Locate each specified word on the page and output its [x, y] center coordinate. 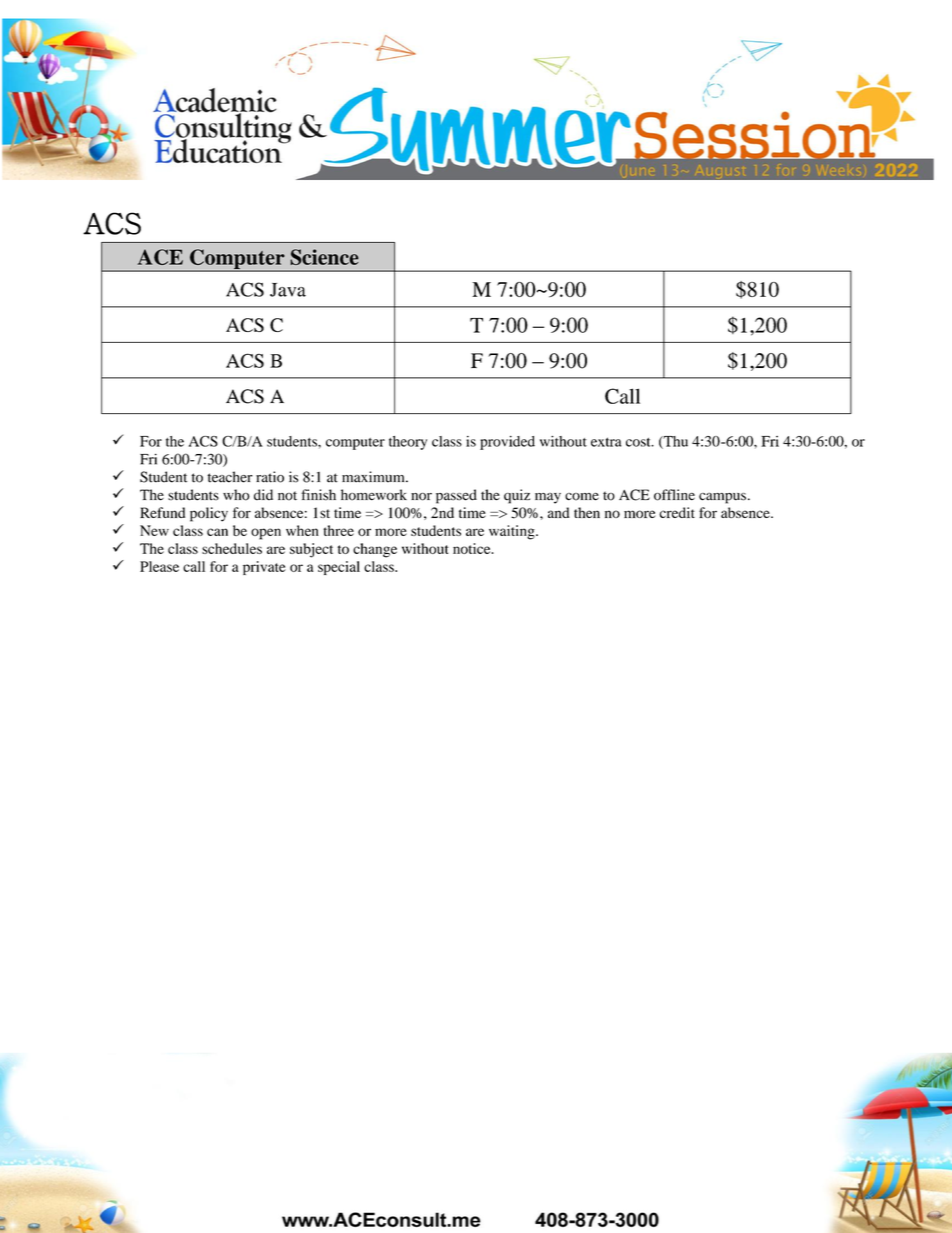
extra [606, 442]
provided [507, 443]
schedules [232, 548]
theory [408, 443]
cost [639, 442]
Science [324, 257]
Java [288, 290]
